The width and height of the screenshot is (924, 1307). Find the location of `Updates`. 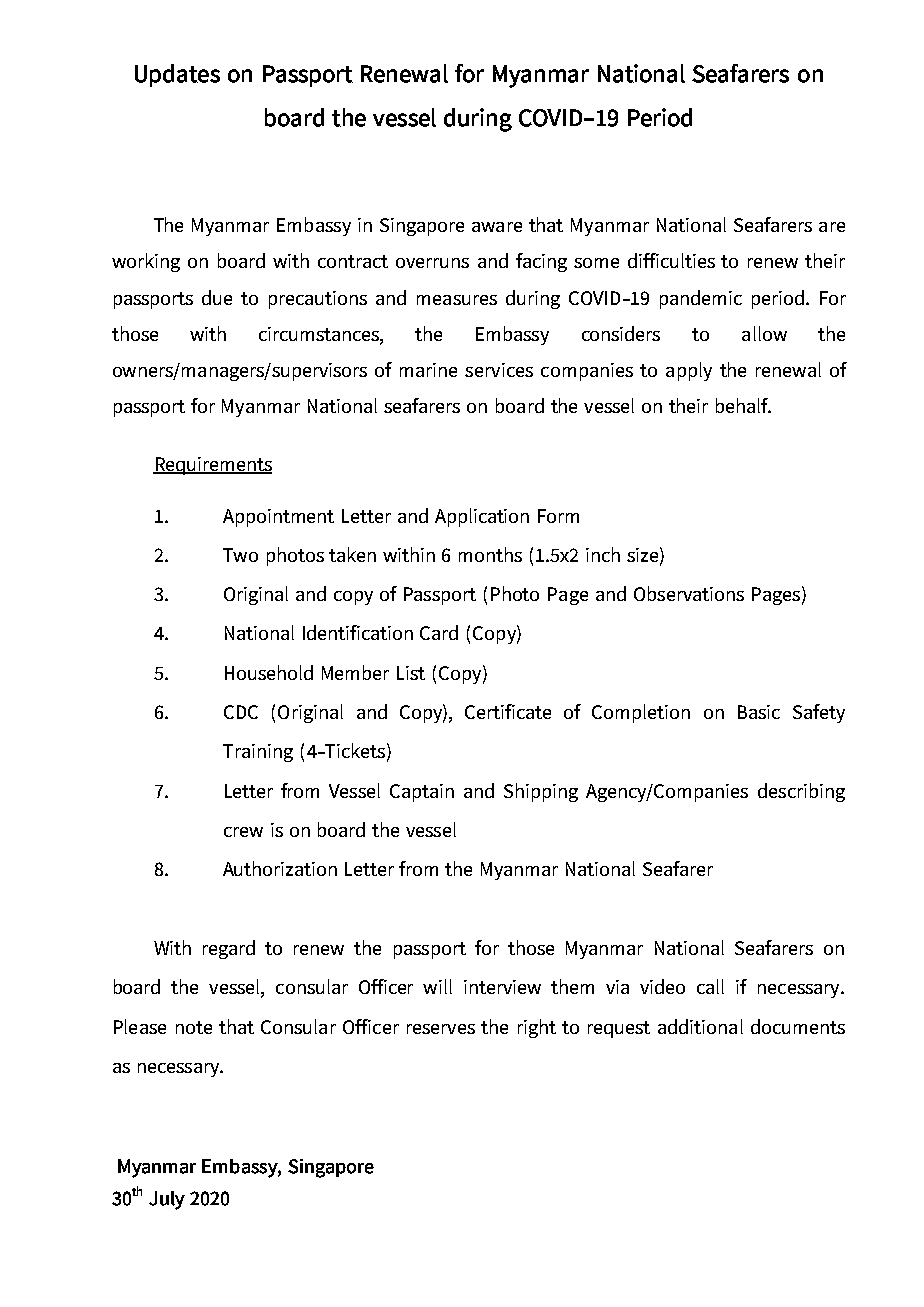

Updates is located at coordinates (177, 75).
